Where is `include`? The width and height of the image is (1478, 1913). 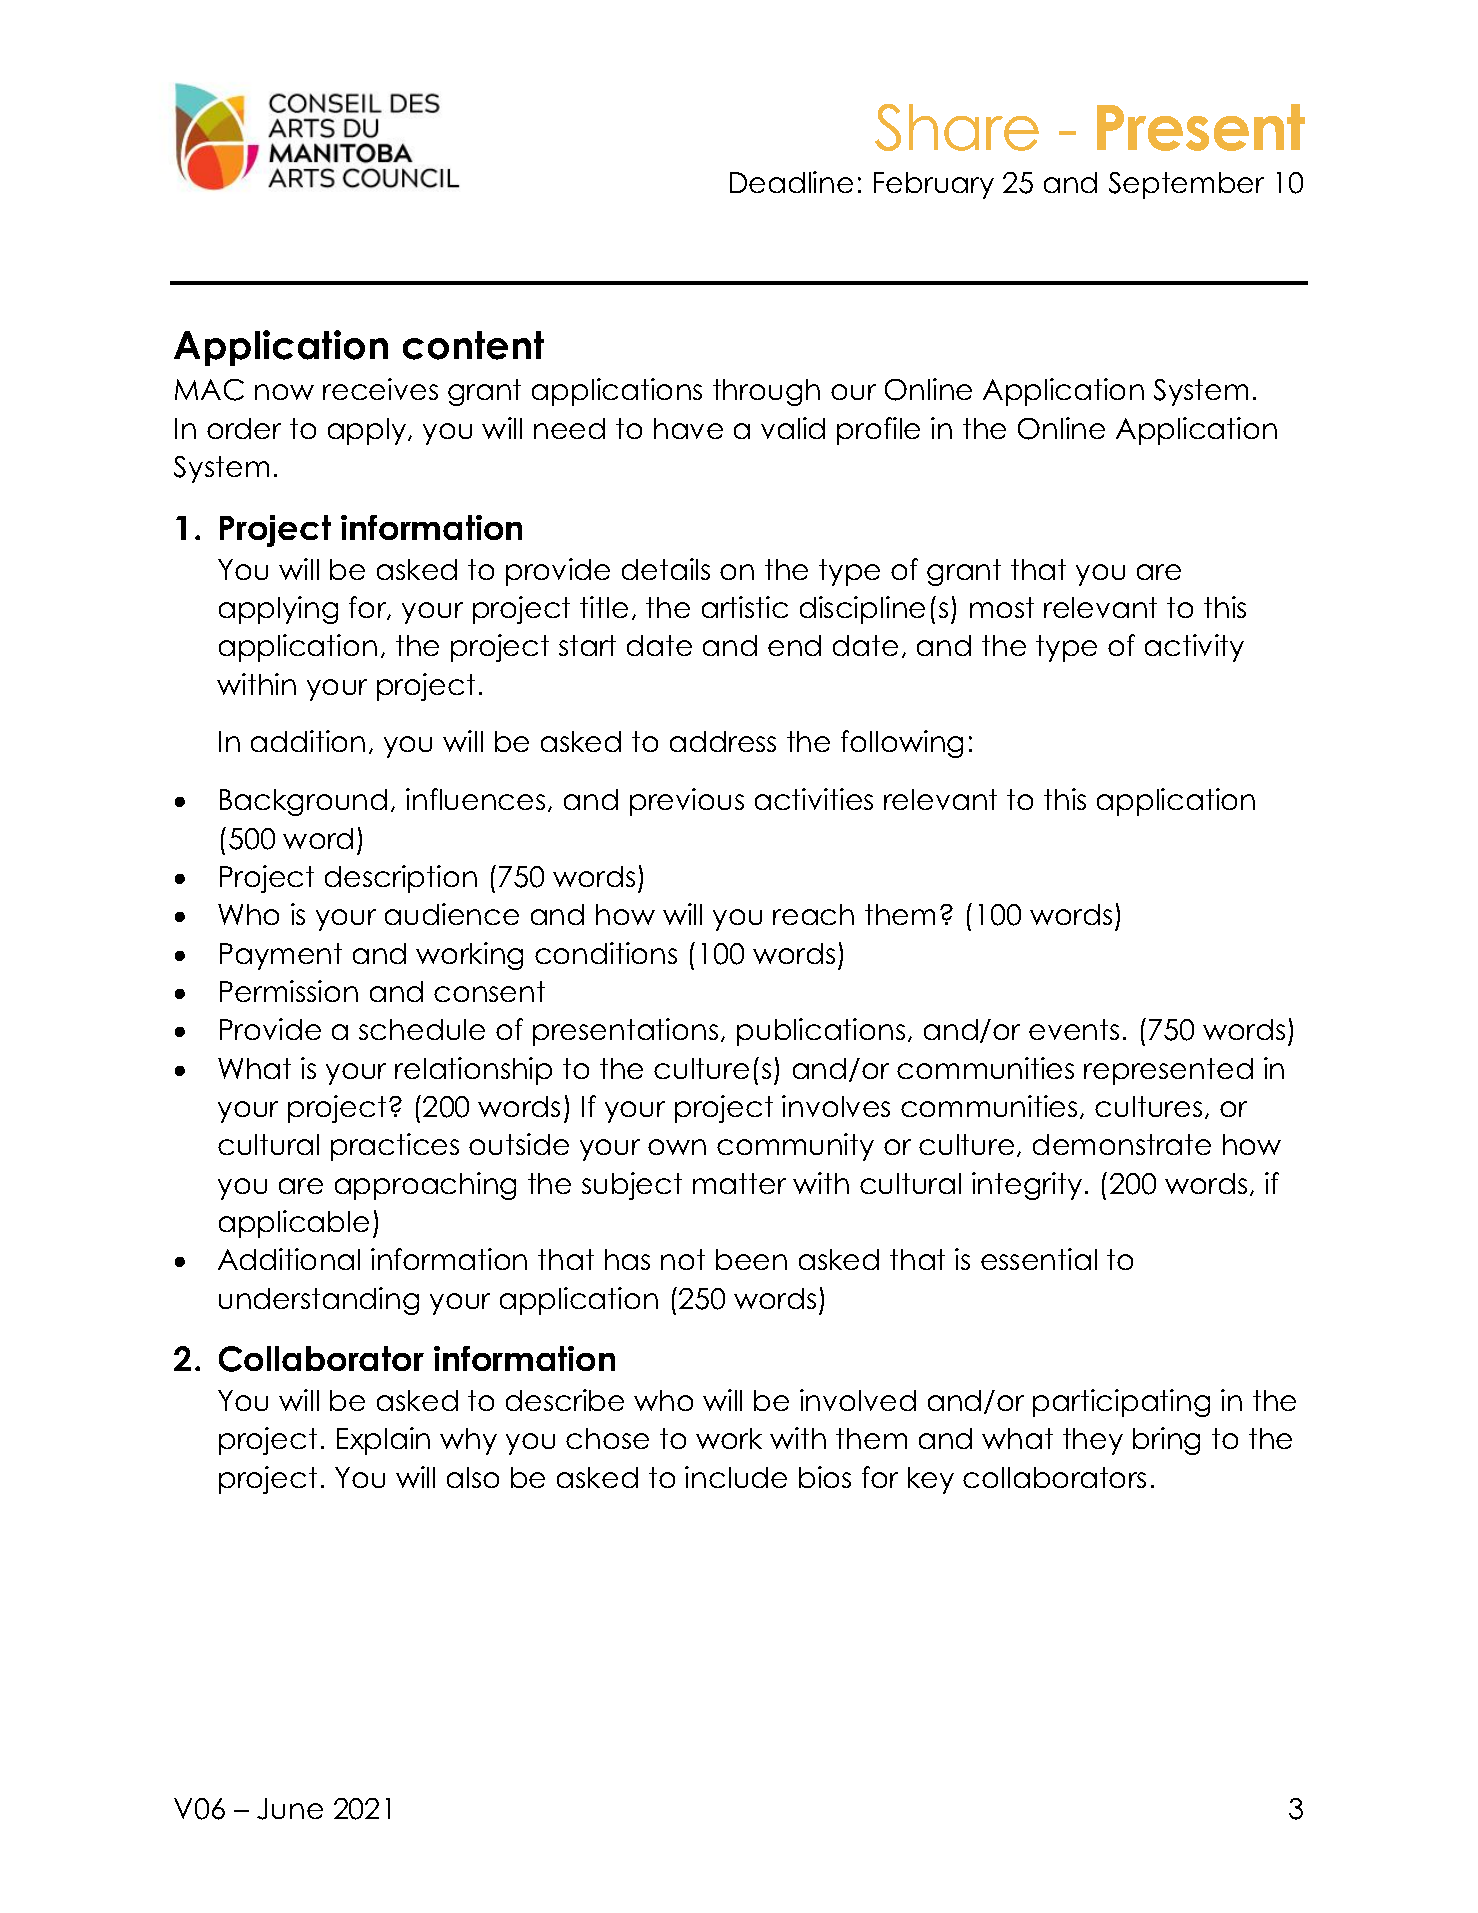 include is located at coordinates (736, 1477).
